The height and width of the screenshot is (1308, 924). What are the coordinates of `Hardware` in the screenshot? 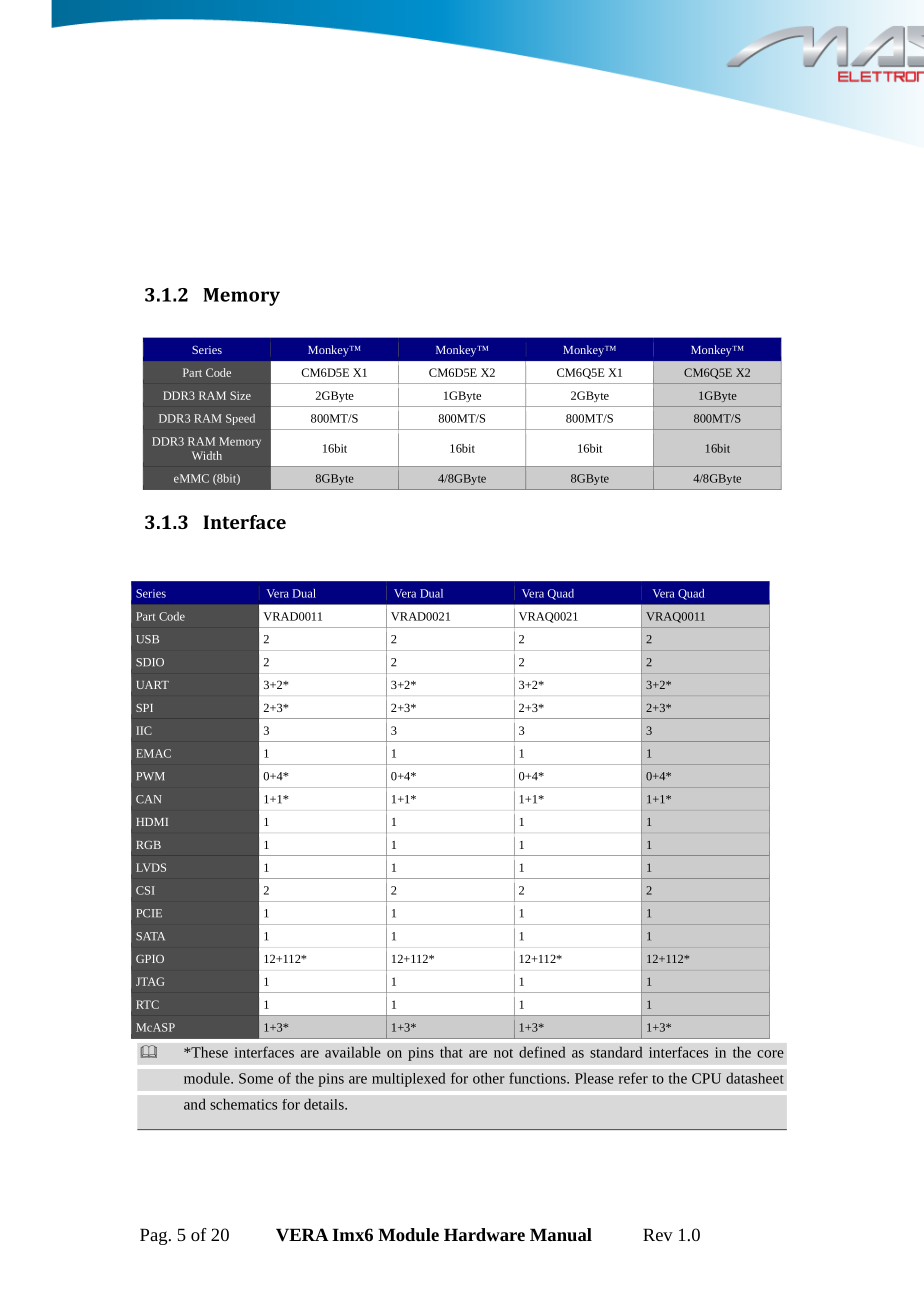 It's located at (484, 1234).
